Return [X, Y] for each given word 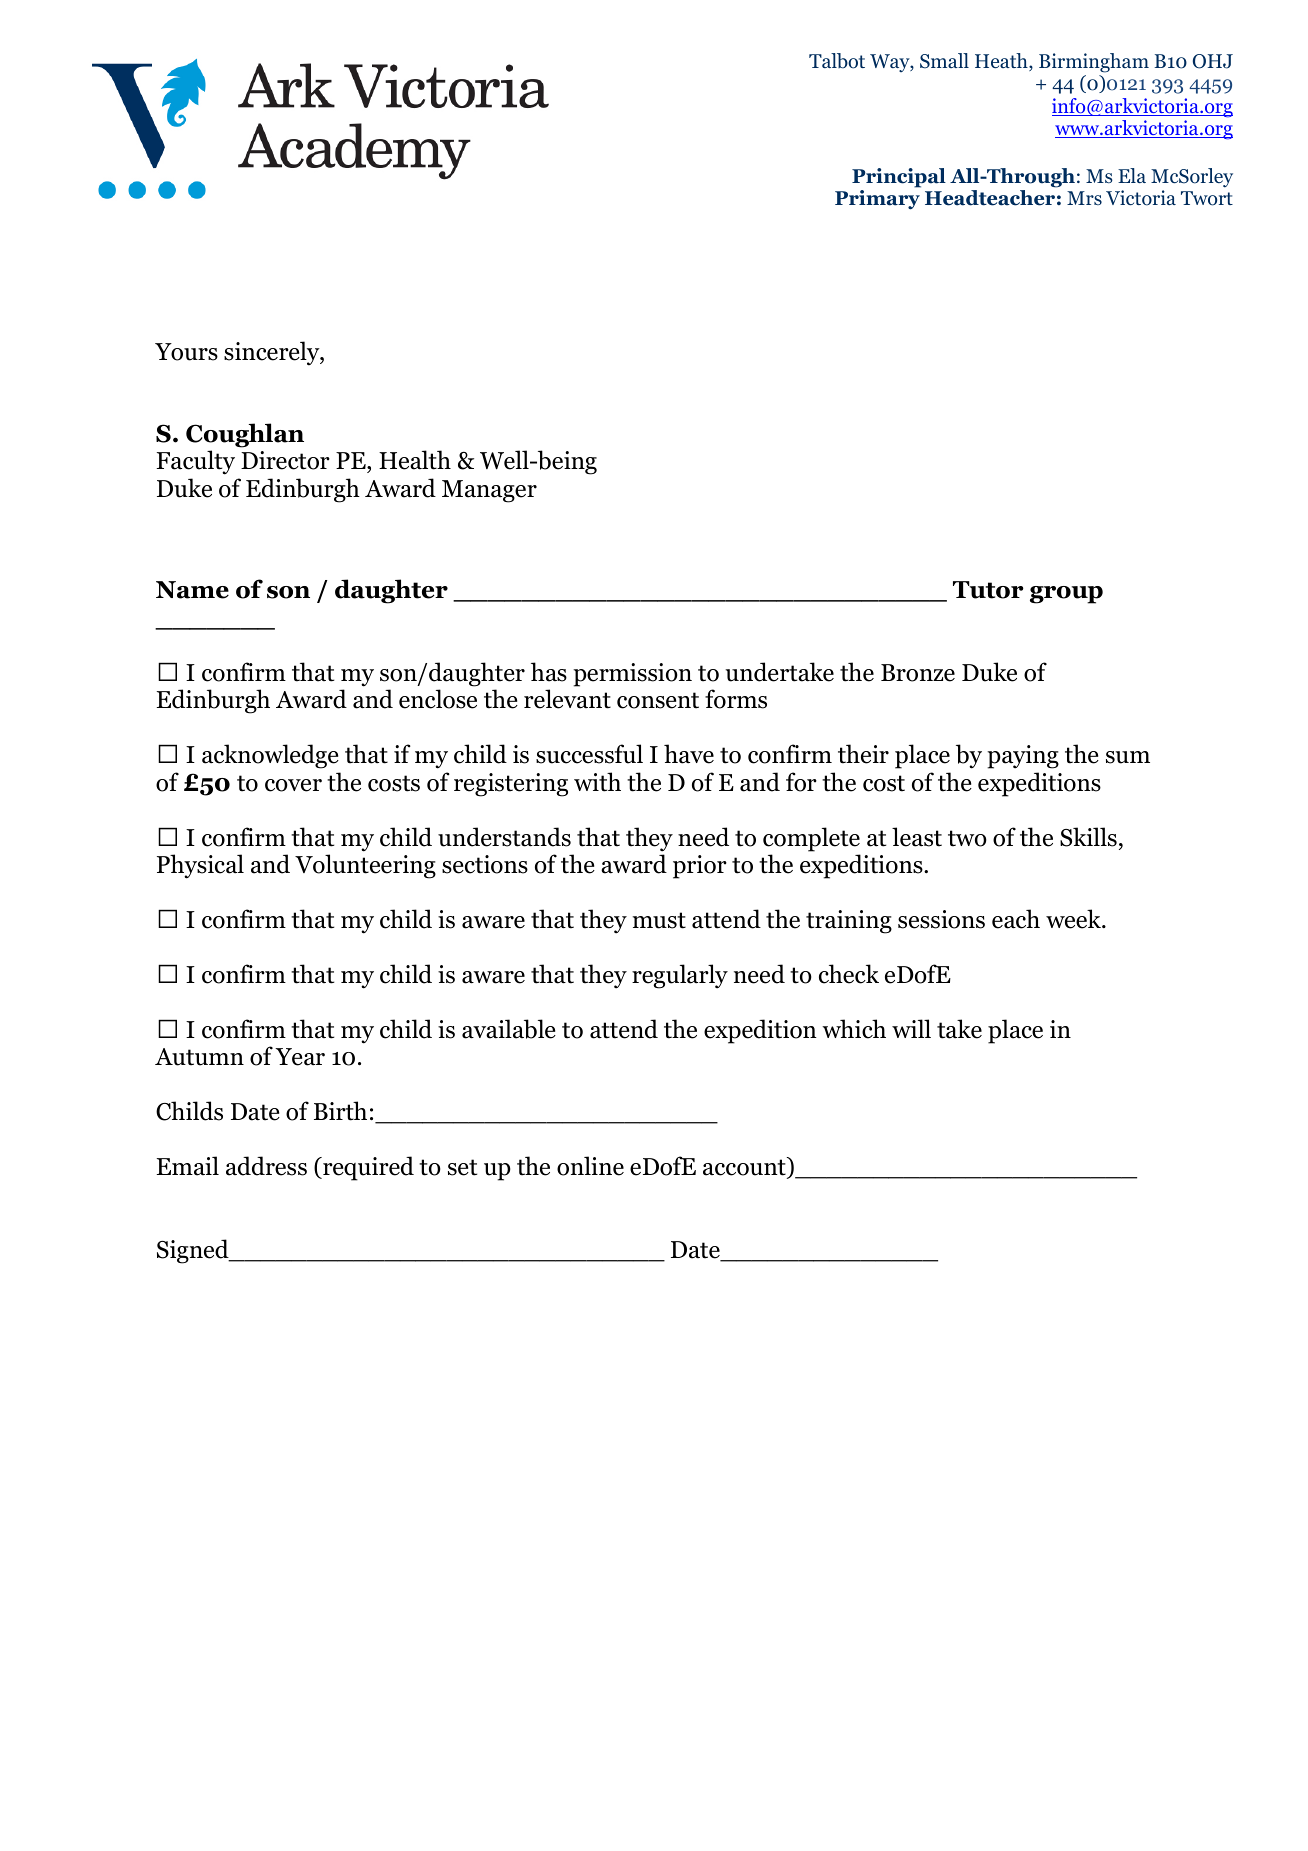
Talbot [837, 61]
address [266, 1166]
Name [192, 590]
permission [632, 675]
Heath [1002, 62]
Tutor [988, 590]
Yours [186, 352]
